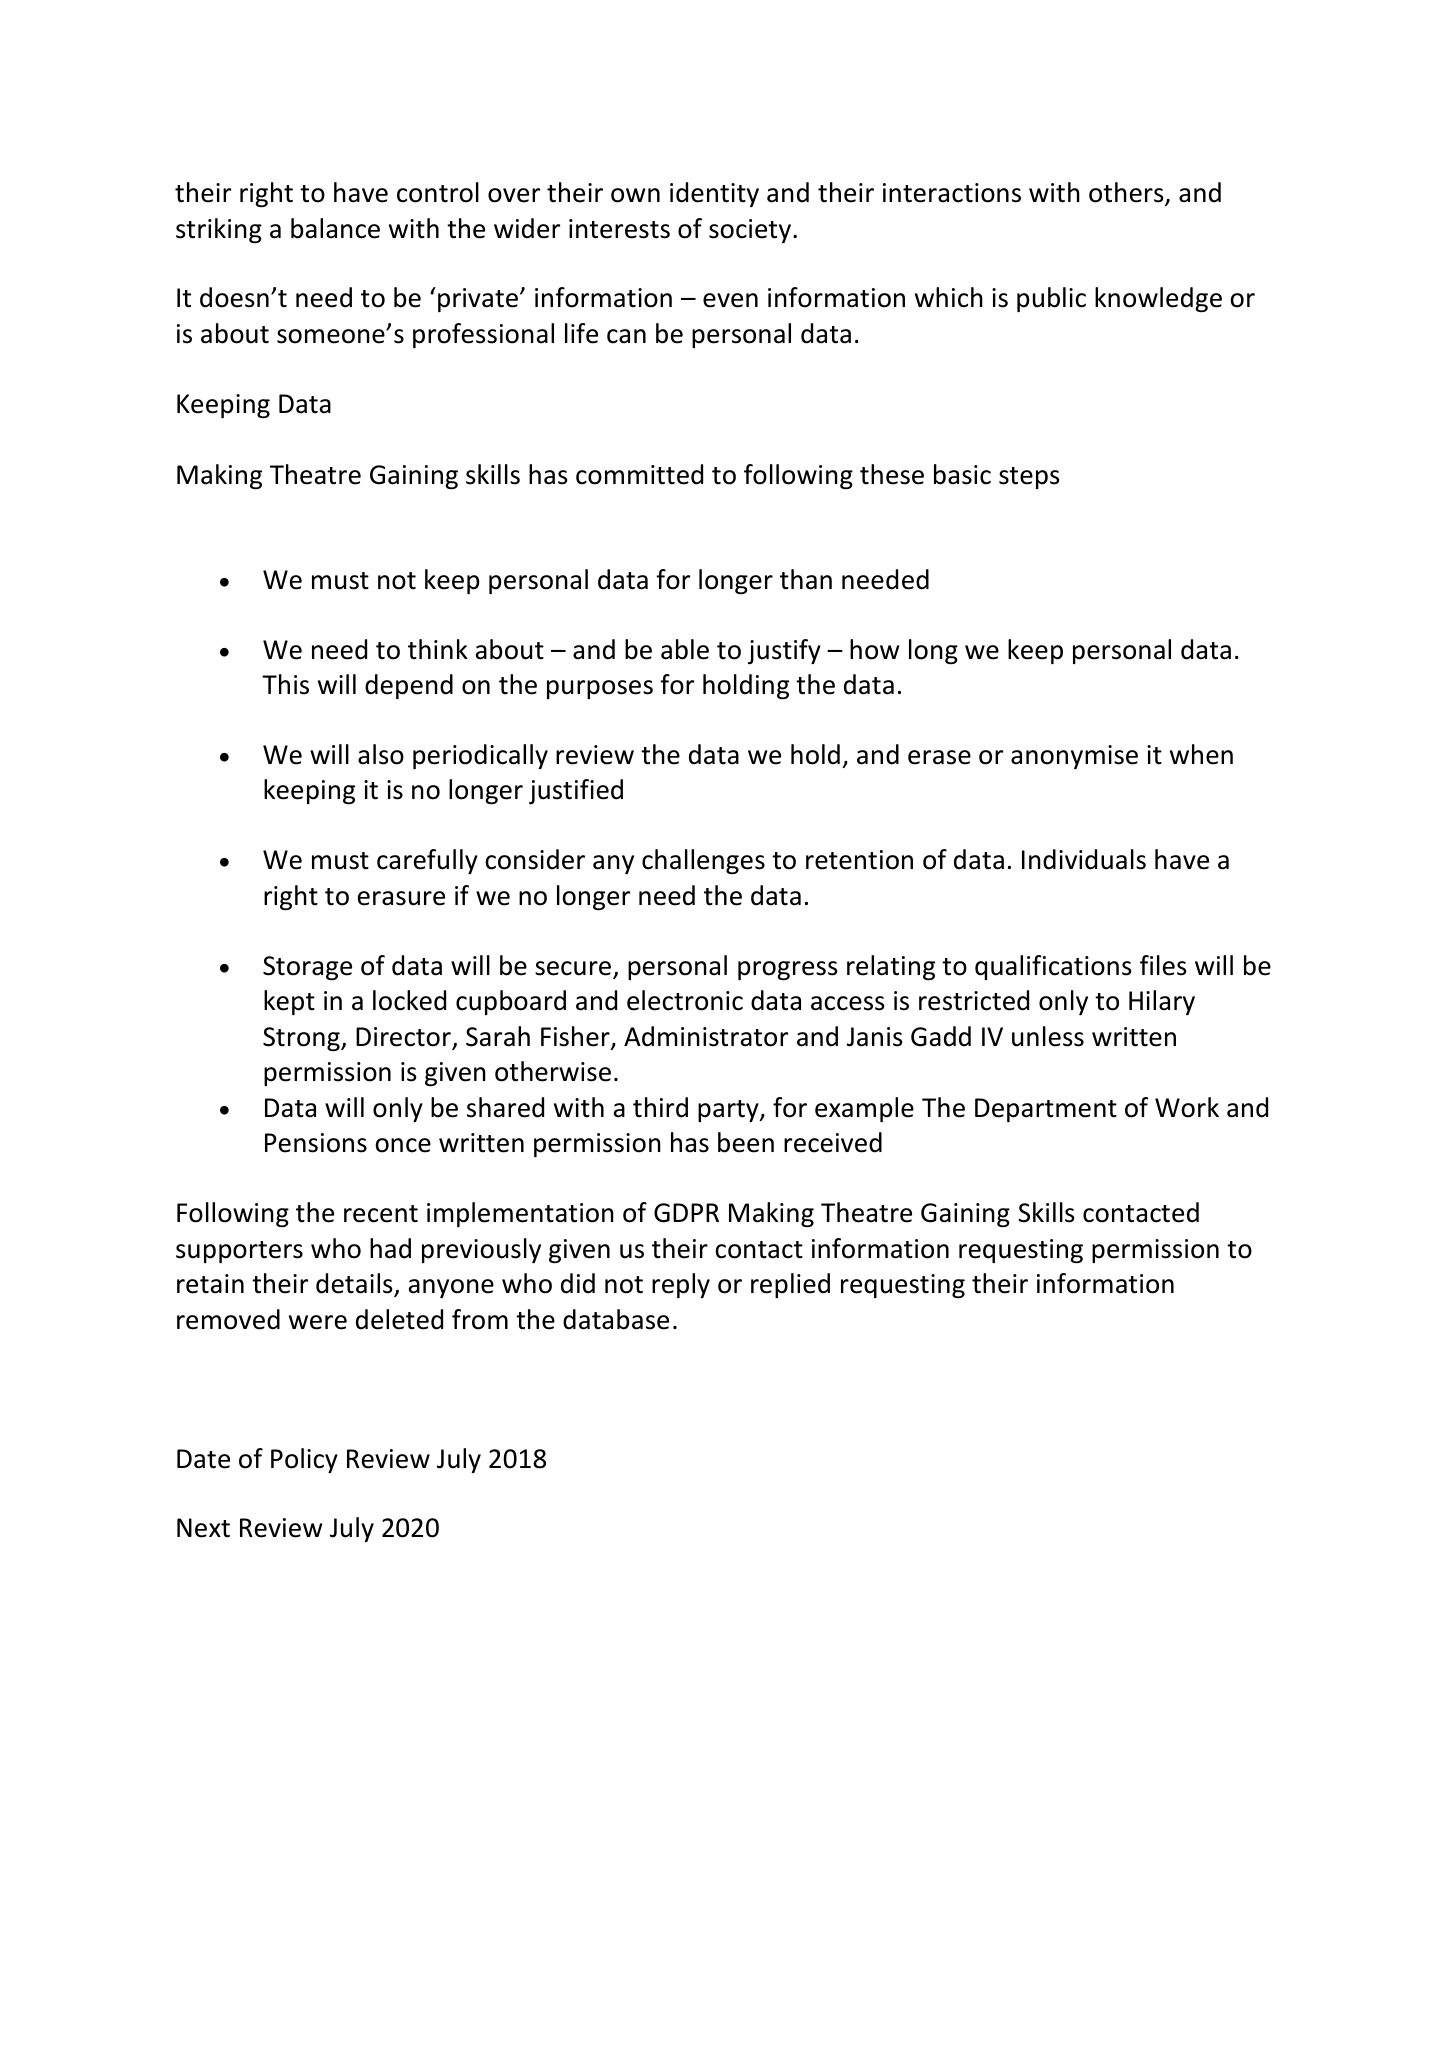 Image resolution: width=1447 pixels, height=2046 pixels. Describe the element at coordinates (806, 579) in the image. I see `than` at that location.
